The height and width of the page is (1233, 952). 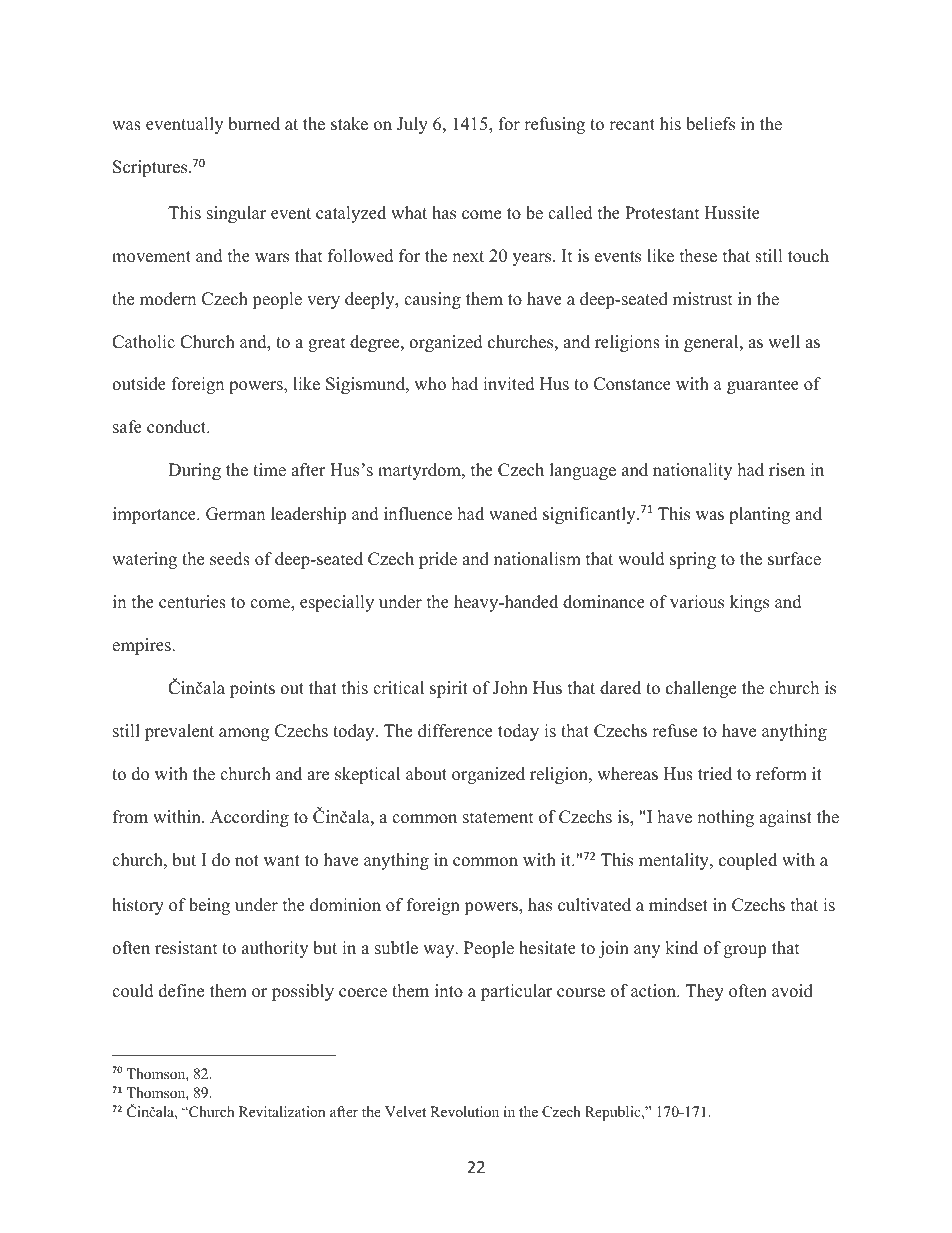 I want to click on During, so click(x=194, y=471).
